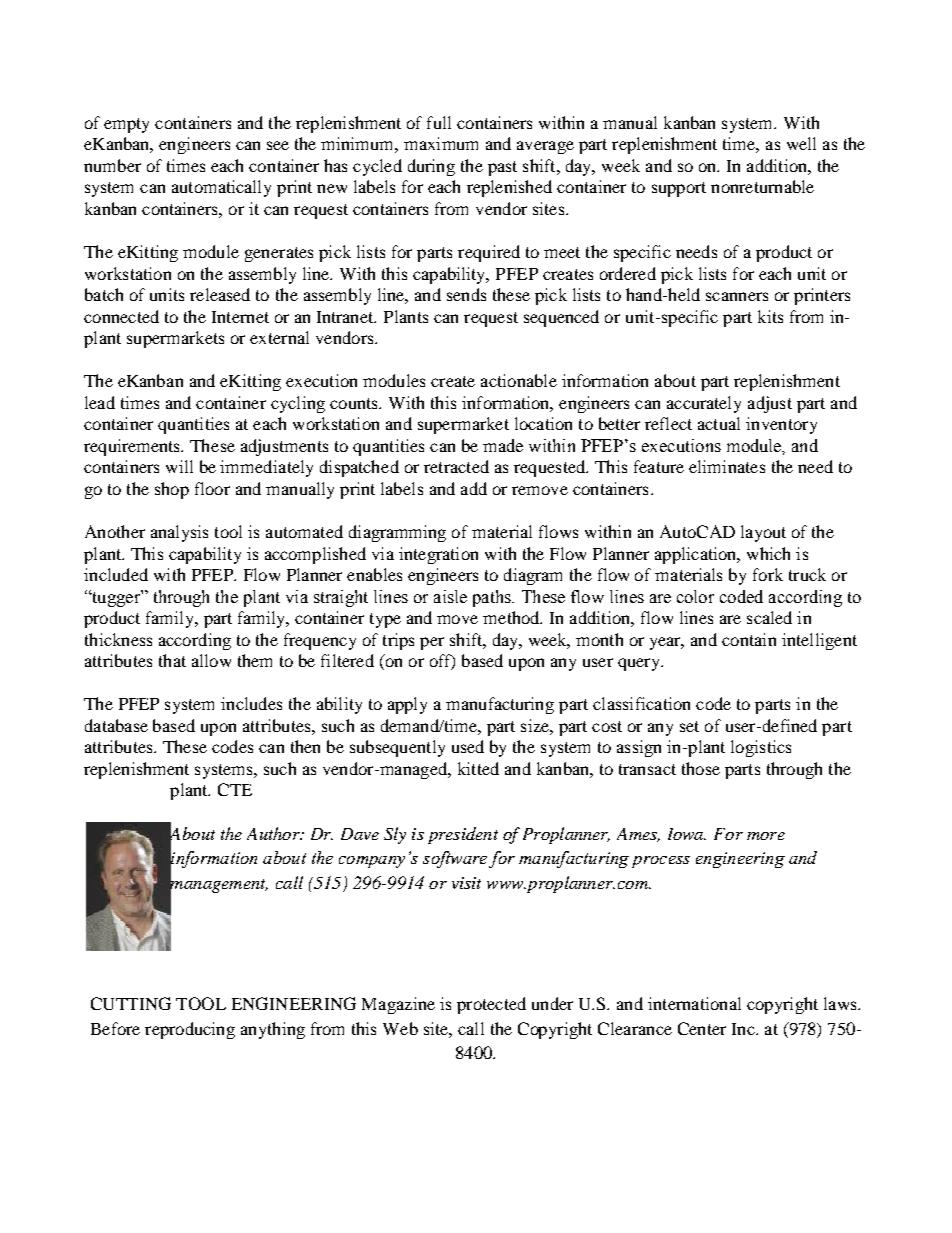 The image size is (952, 1233). What do you see at coordinates (768, 574) in the document?
I see `fork` at bounding box center [768, 574].
